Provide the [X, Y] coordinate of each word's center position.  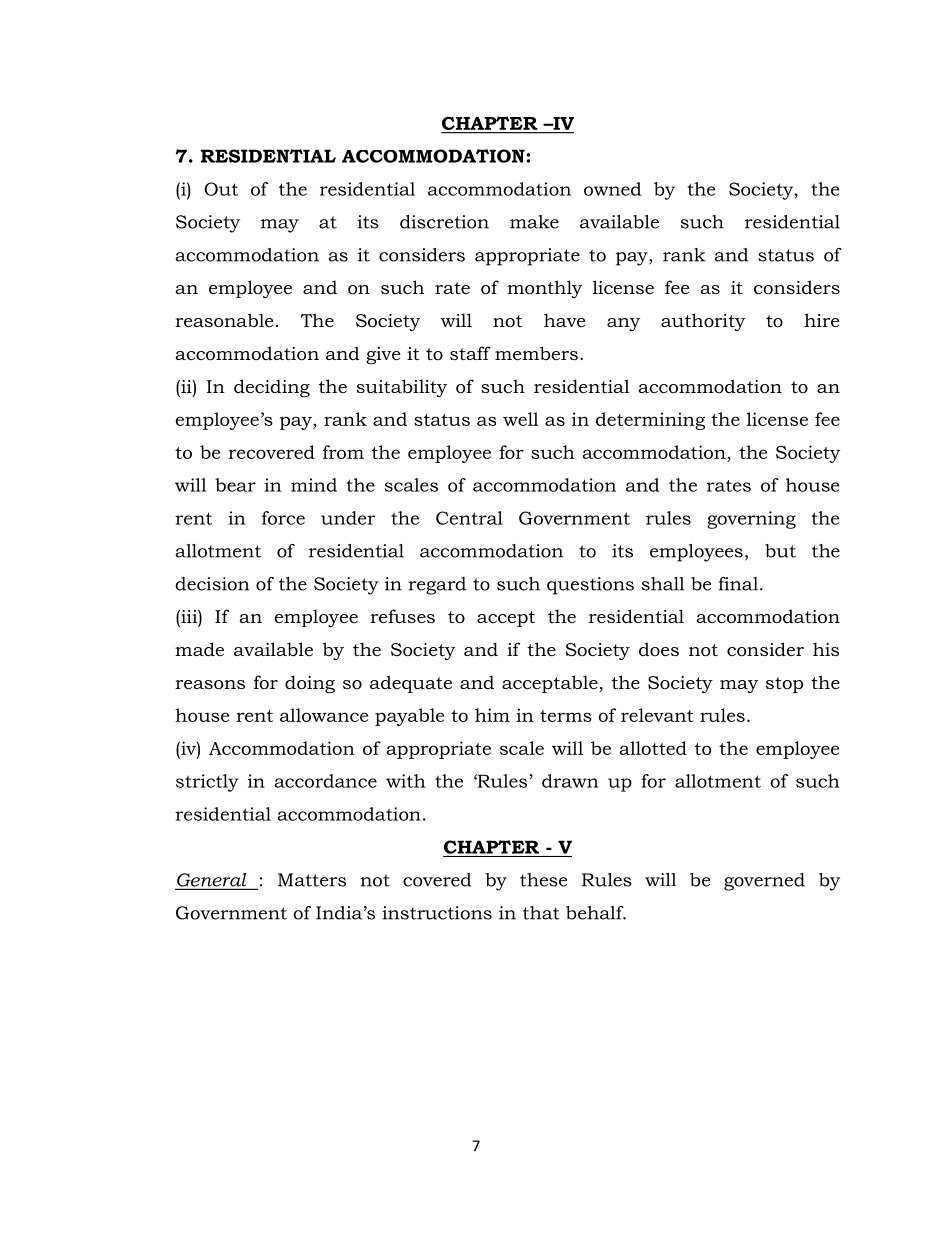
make [534, 222]
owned [612, 189]
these [544, 880]
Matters [312, 880]
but [780, 551]
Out [221, 189]
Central [469, 518]
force [283, 518]
